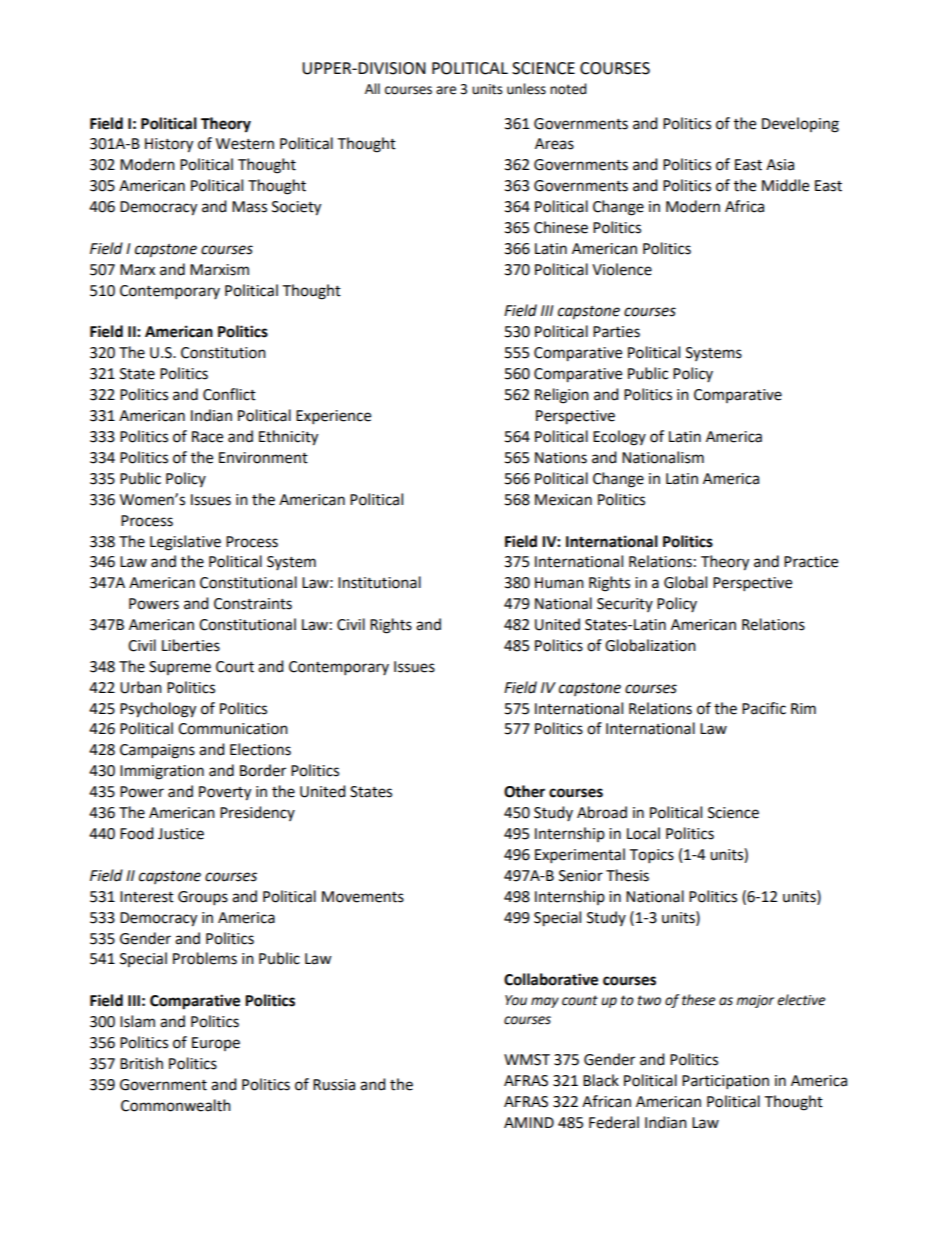 The image size is (952, 1233). I want to click on Commonwealth, so click(176, 1105).
